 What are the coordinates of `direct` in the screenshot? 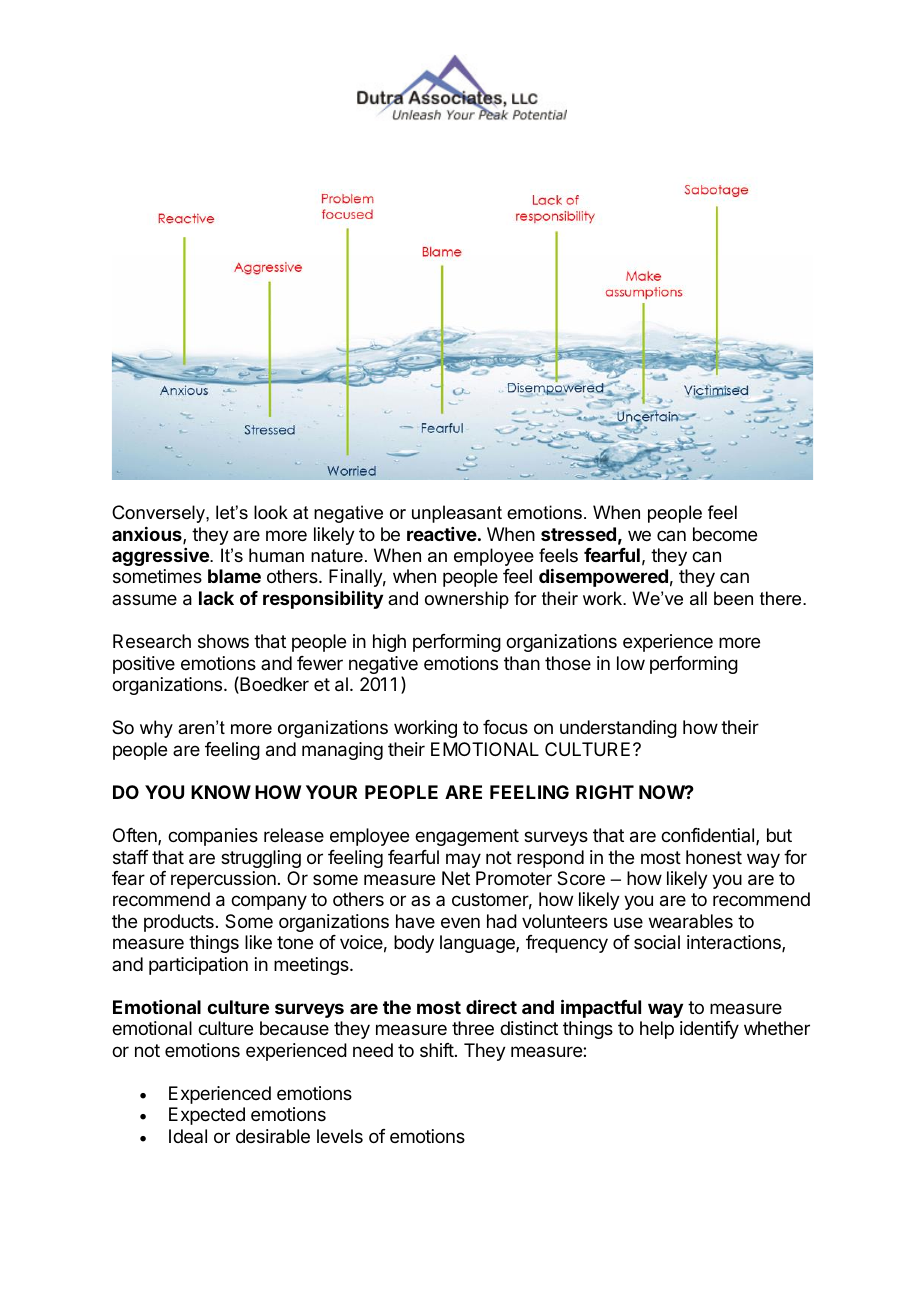 It's located at (491, 1006).
